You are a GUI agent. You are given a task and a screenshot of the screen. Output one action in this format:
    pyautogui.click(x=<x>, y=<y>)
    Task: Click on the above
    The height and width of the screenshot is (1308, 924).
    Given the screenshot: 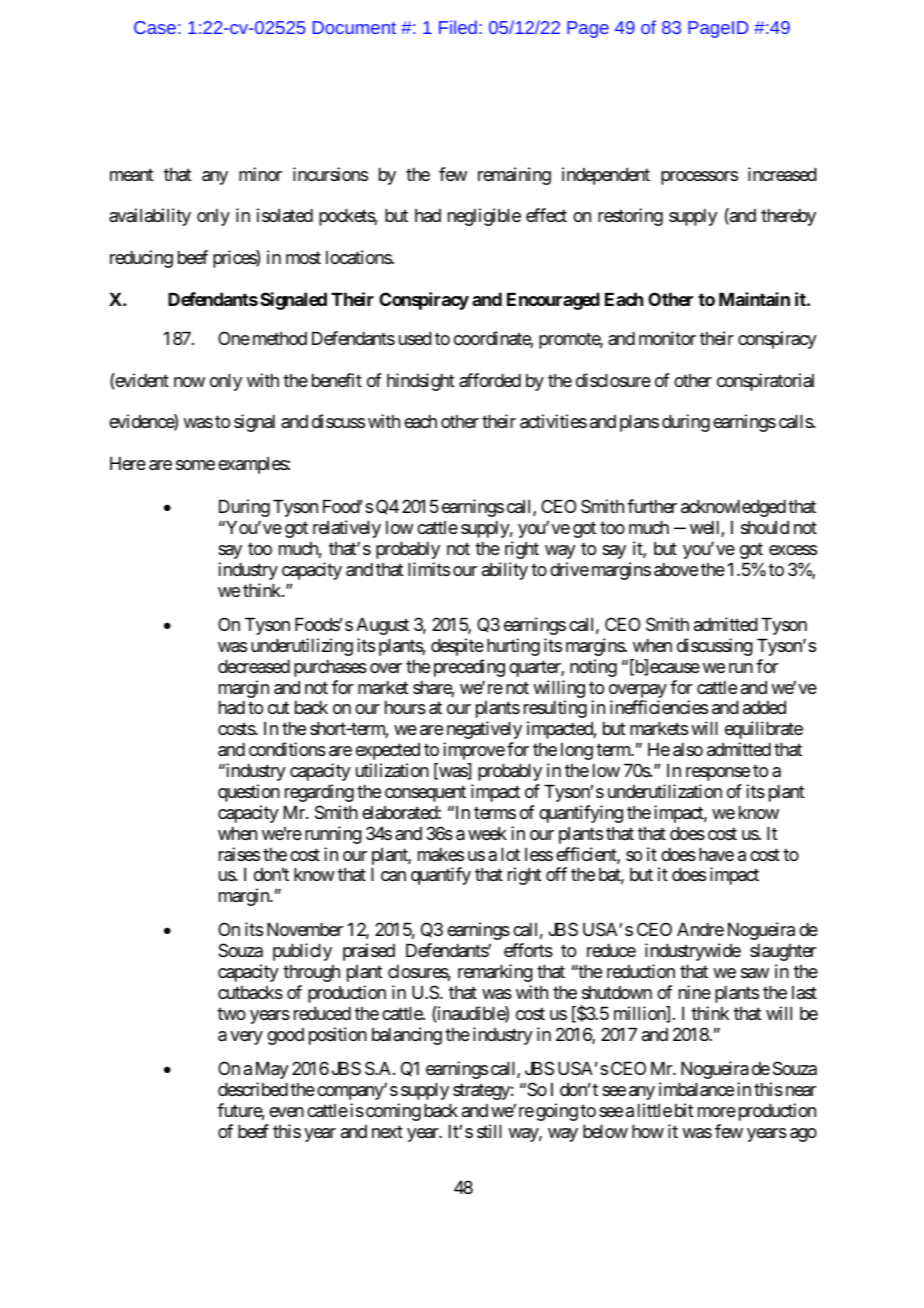 What is the action you would take?
    pyautogui.click(x=676, y=570)
